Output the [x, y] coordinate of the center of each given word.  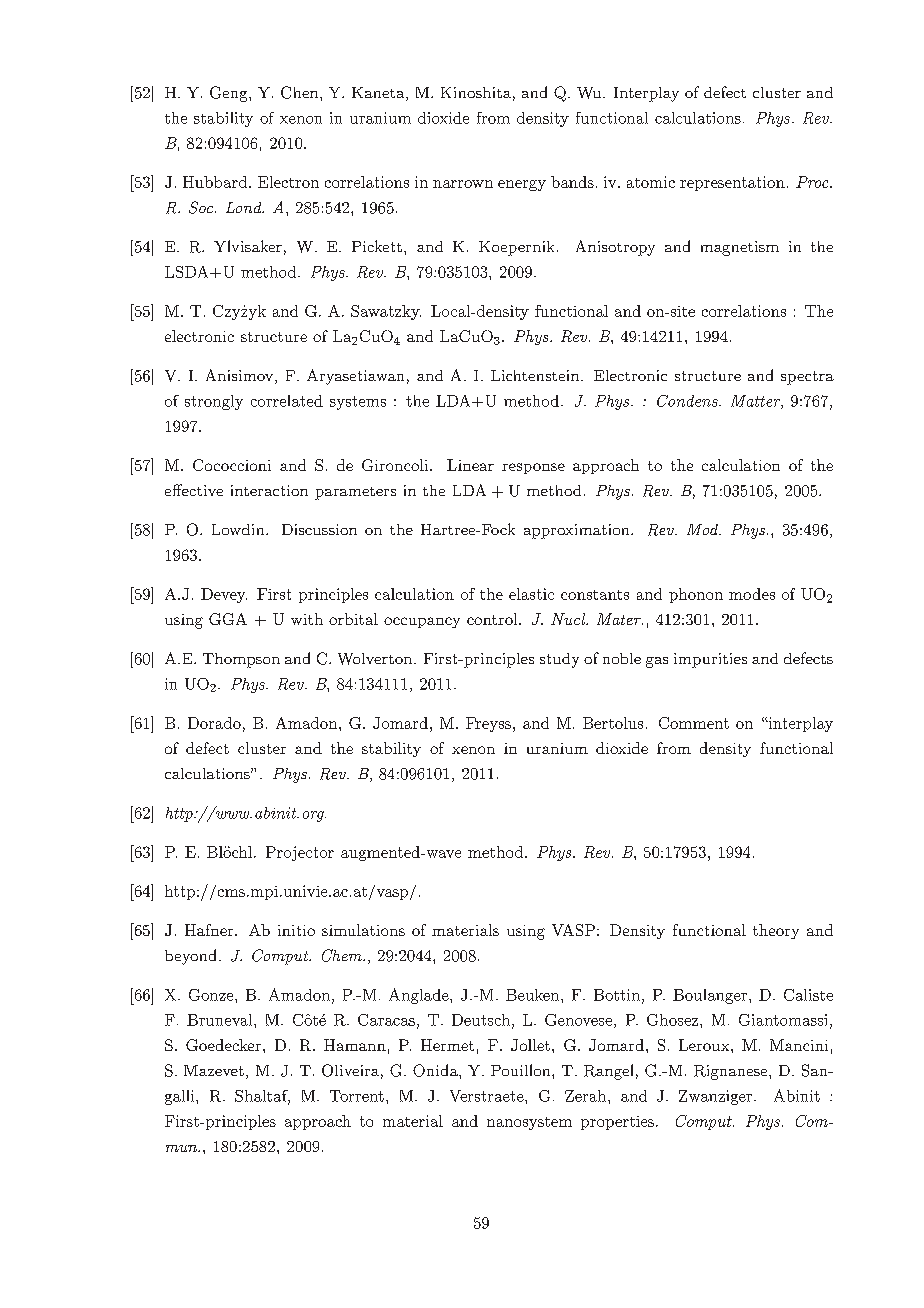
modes [752, 594]
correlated [287, 401]
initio [296, 930]
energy [522, 185]
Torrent [357, 1096]
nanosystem [529, 1123]
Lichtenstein [536, 375]
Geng [230, 94]
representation [732, 183]
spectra [807, 378]
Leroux [705, 1045]
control [493, 619]
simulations [363, 930]
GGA [228, 619]
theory [776, 931]
